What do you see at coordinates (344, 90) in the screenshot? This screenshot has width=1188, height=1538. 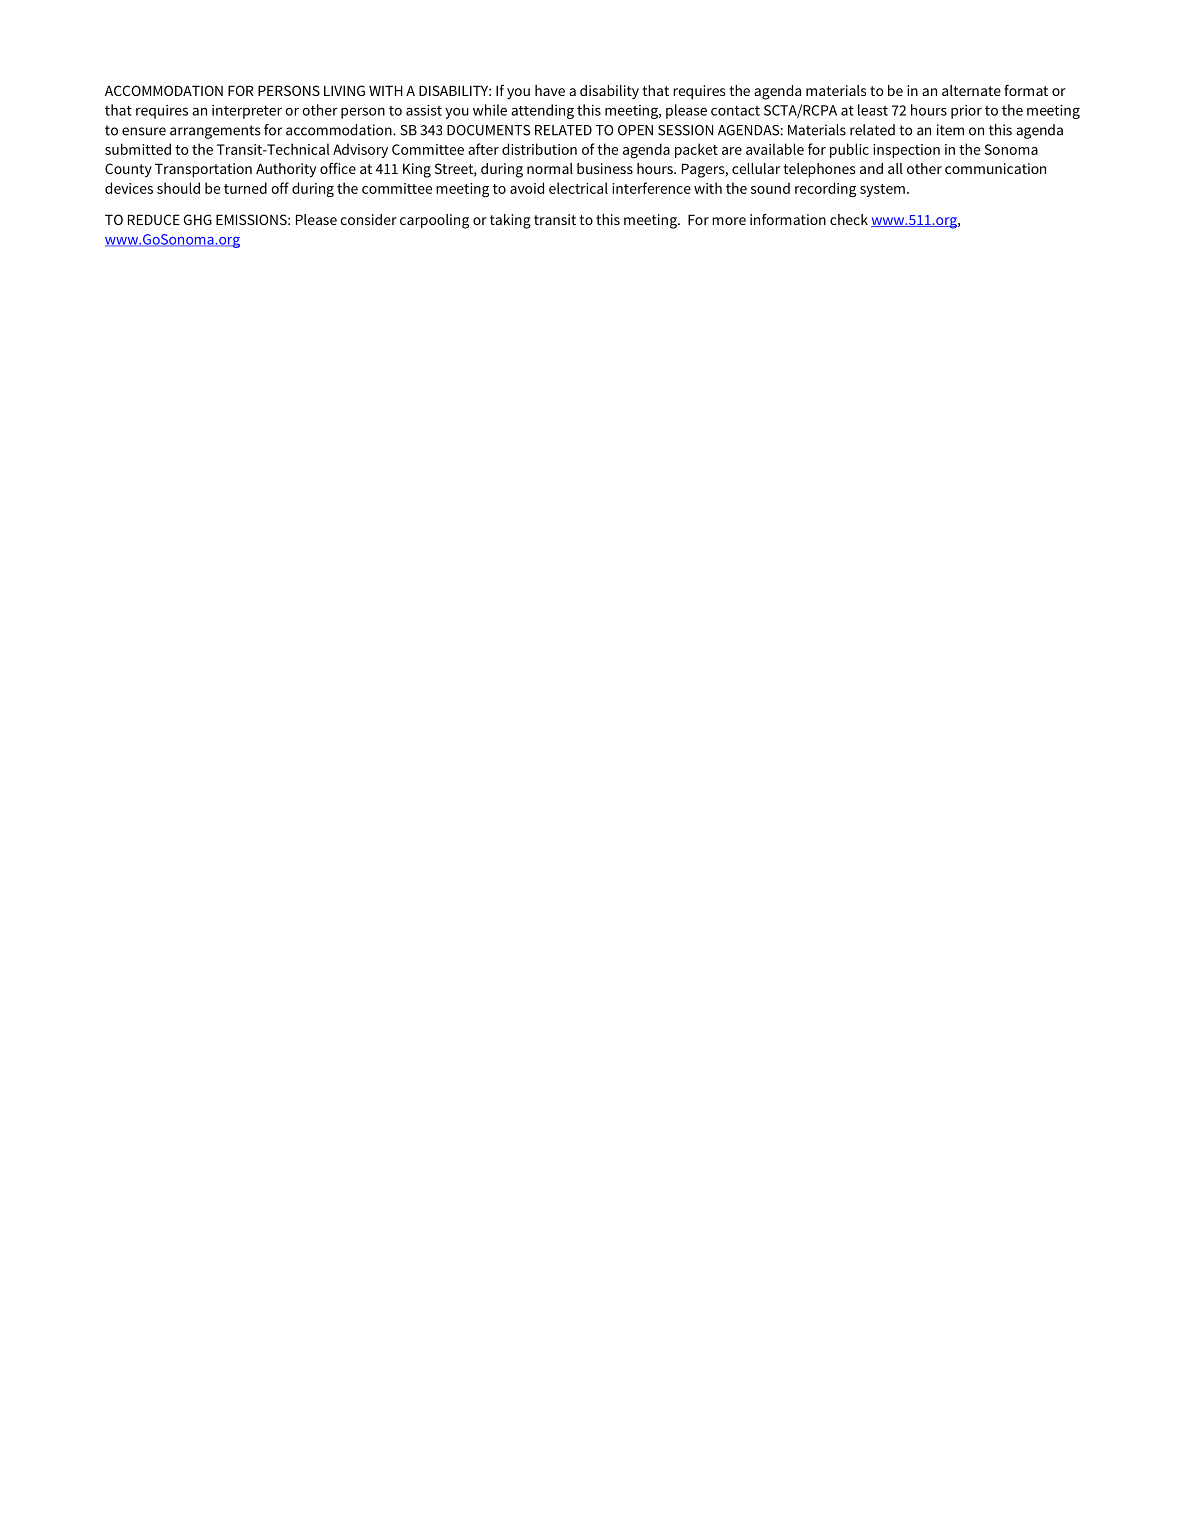 I see `LIVING` at bounding box center [344, 90].
